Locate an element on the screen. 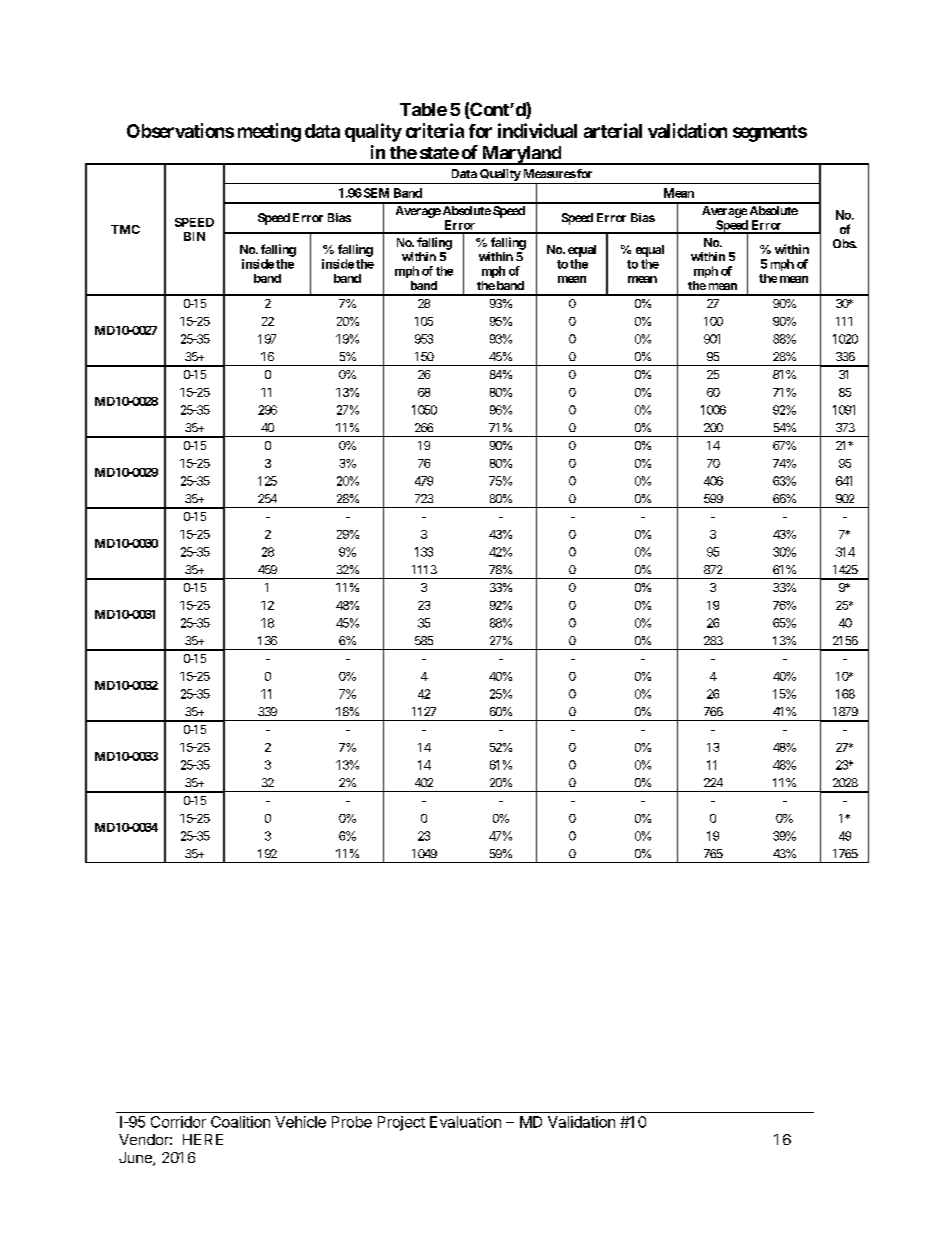 The image size is (952, 1233). TMC is located at coordinates (125, 229).
